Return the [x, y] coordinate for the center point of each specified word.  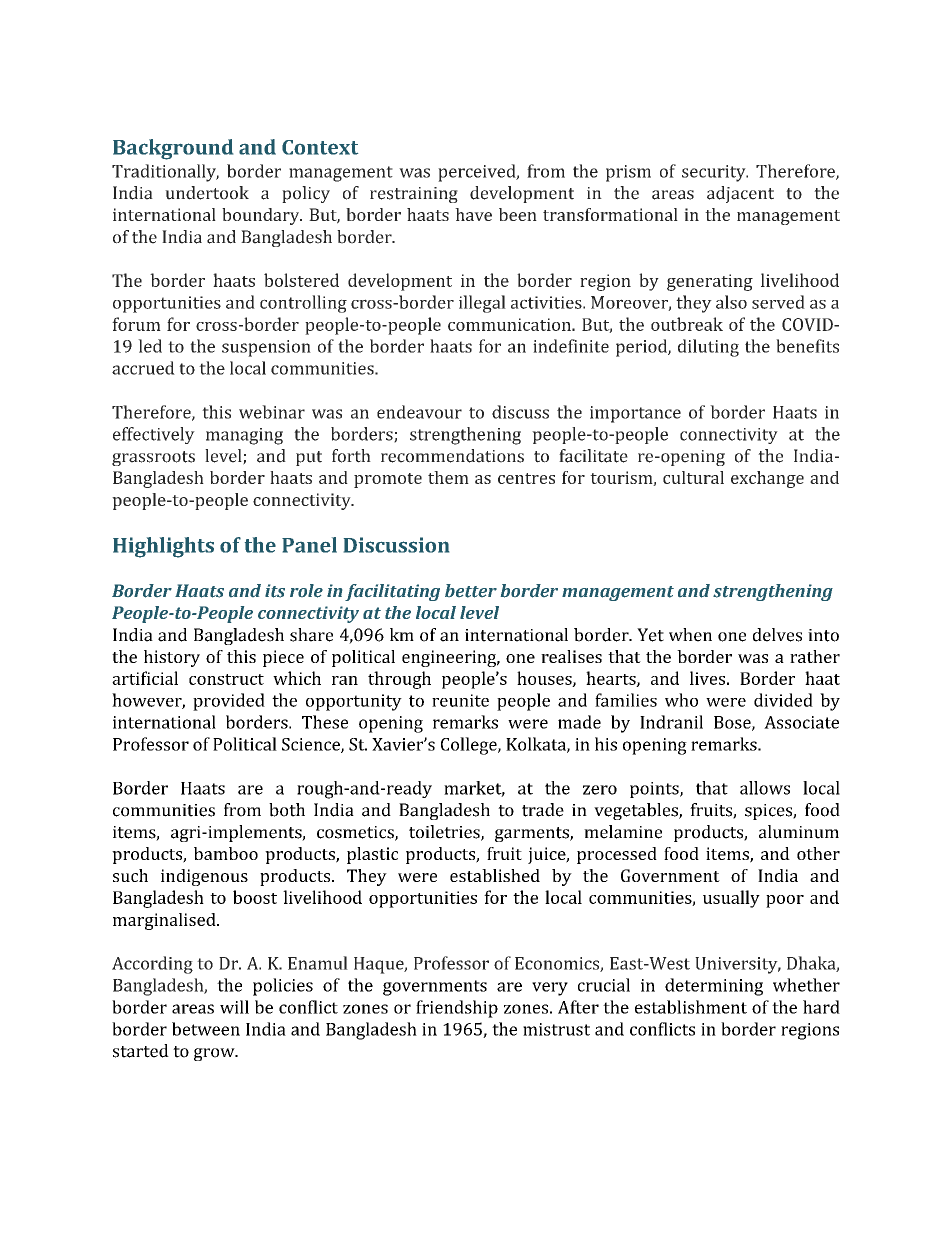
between [206, 1029]
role [306, 591]
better [471, 591]
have [473, 214]
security [715, 173]
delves [777, 635]
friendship [457, 1009]
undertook [207, 193]
